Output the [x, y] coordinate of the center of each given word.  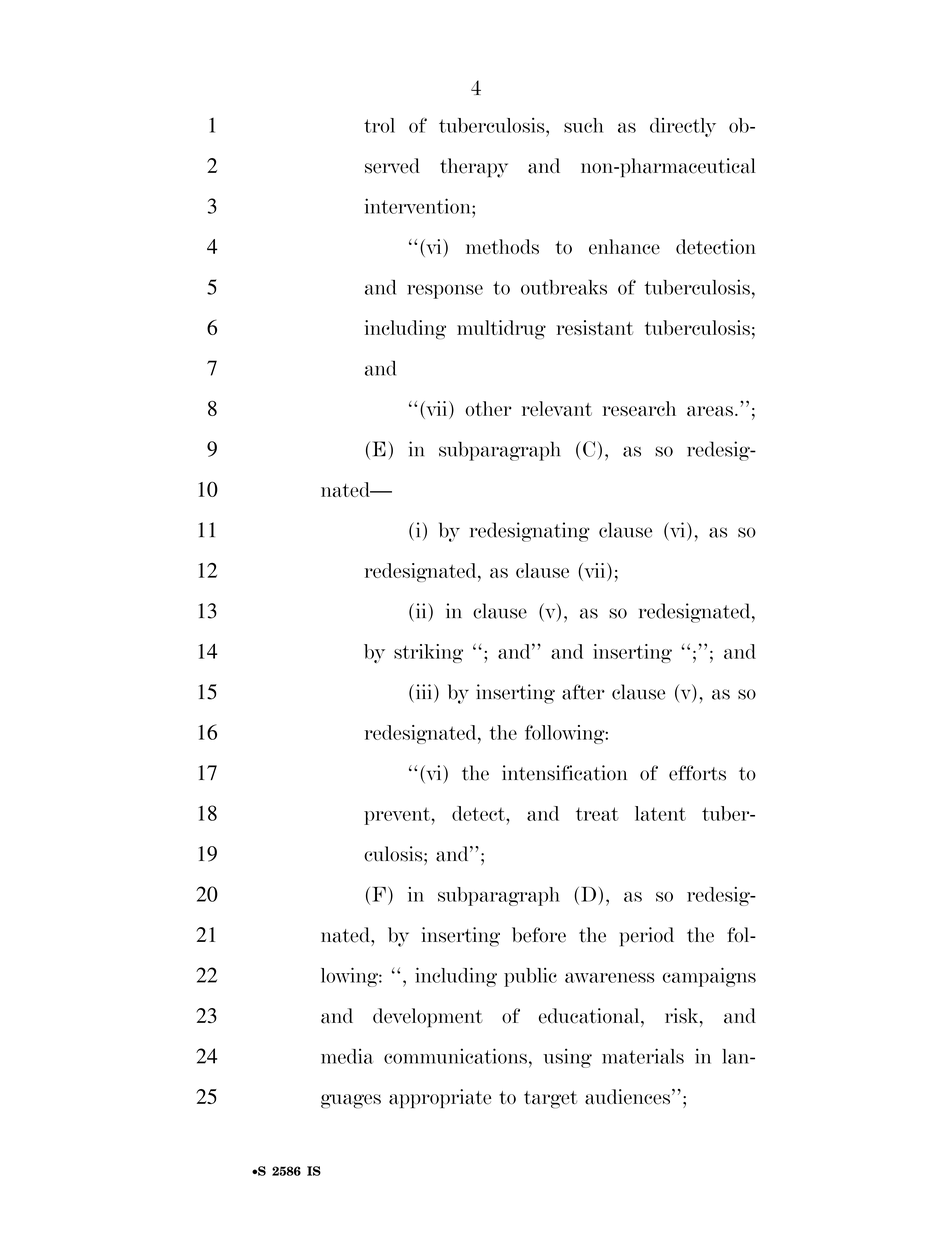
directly [683, 127]
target [550, 1100]
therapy [474, 168]
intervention [419, 206]
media [346, 1056]
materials [643, 1056]
